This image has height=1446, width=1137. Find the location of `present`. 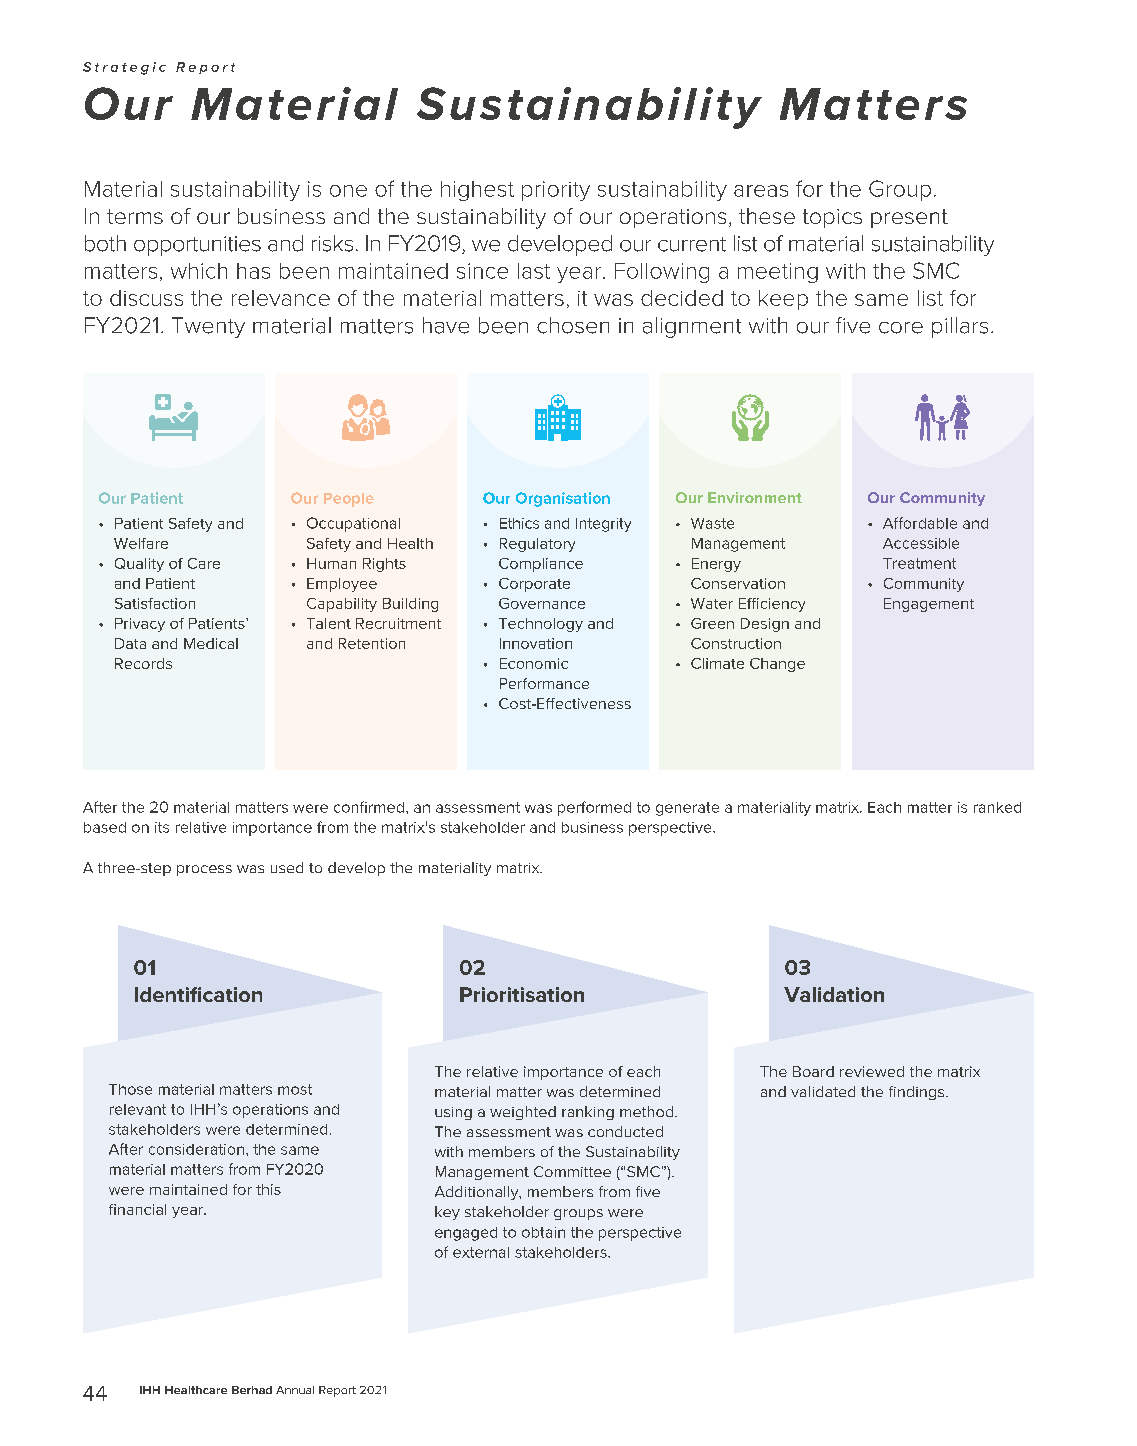

present is located at coordinates (909, 218).
